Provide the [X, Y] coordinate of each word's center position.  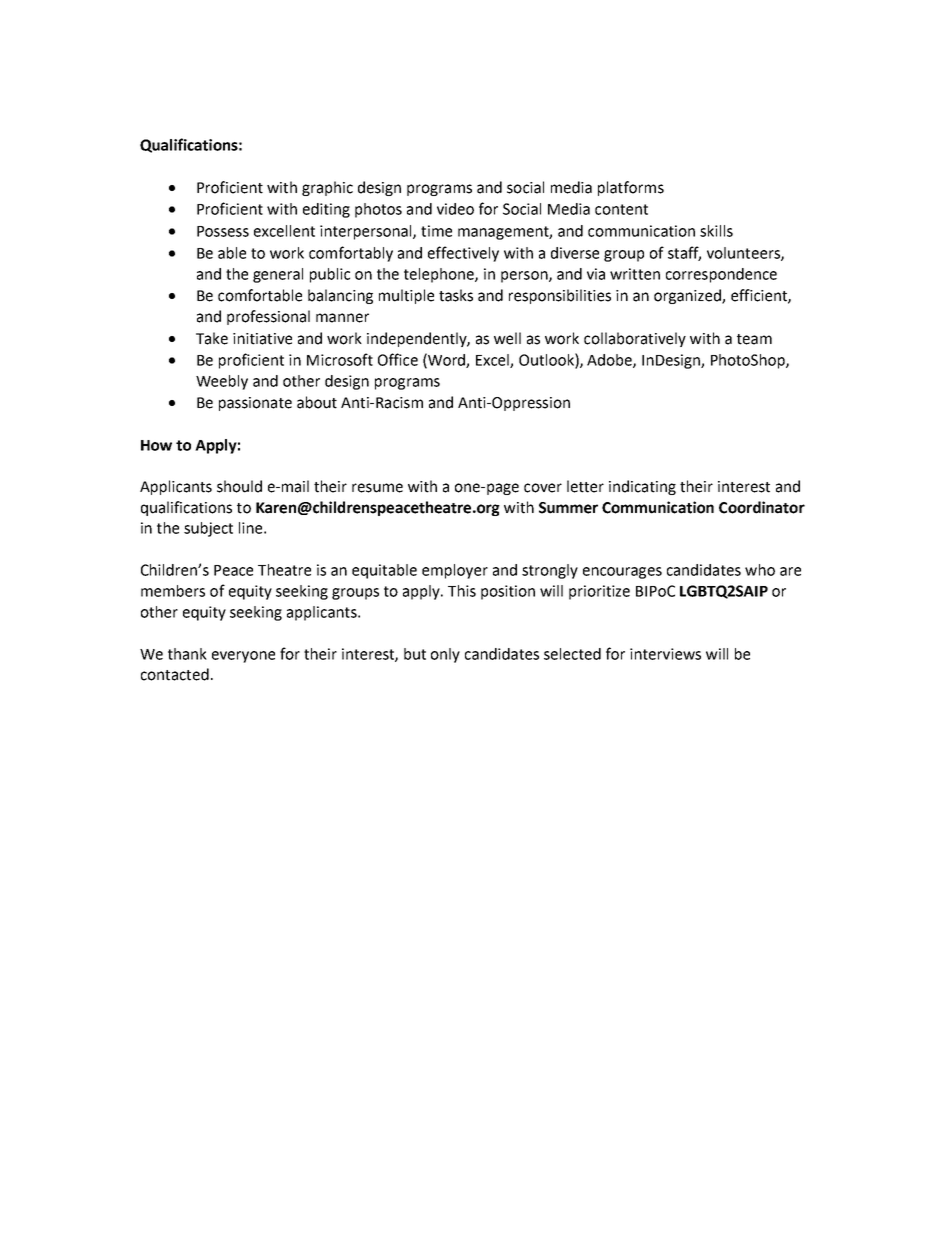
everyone [243, 657]
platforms [631, 188]
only [445, 655]
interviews [665, 654]
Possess [223, 231]
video [455, 209]
